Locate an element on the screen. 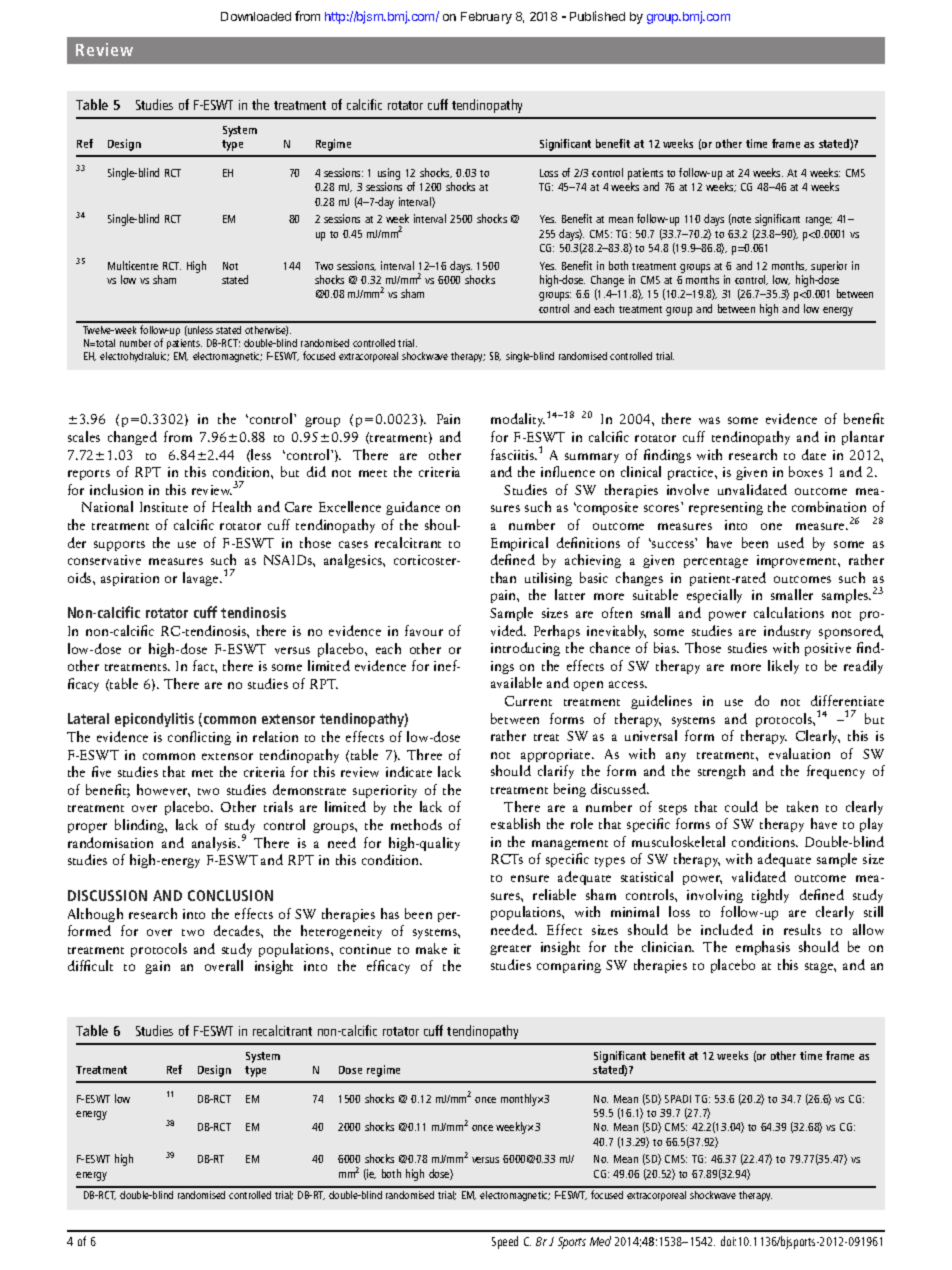 The height and width of the screenshot is (1270, 952). randomisation is located at coordinates (110, 842).
